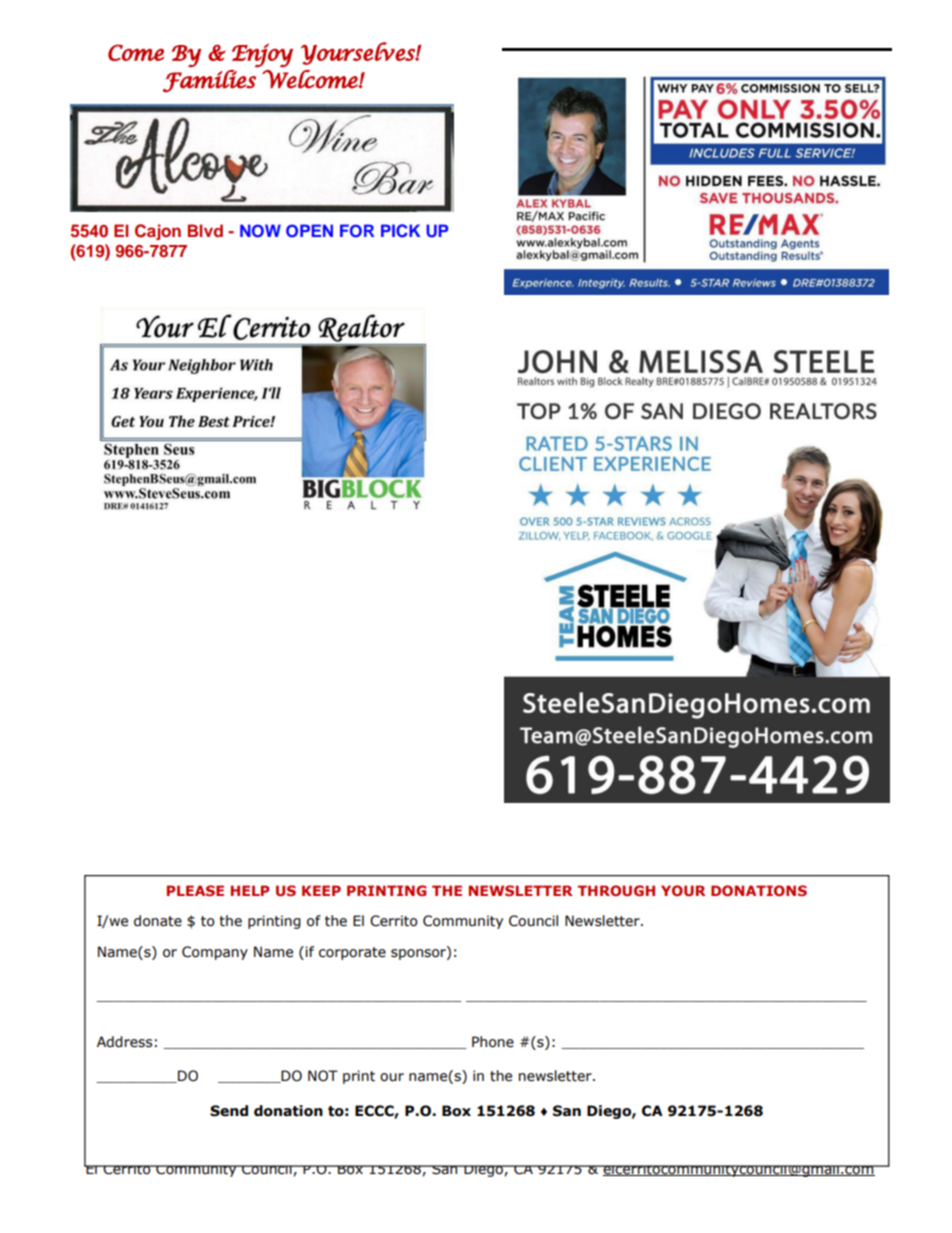 The height and width of the document is (1233, 952). I want to click on PLEASE, so click(195, 890).
